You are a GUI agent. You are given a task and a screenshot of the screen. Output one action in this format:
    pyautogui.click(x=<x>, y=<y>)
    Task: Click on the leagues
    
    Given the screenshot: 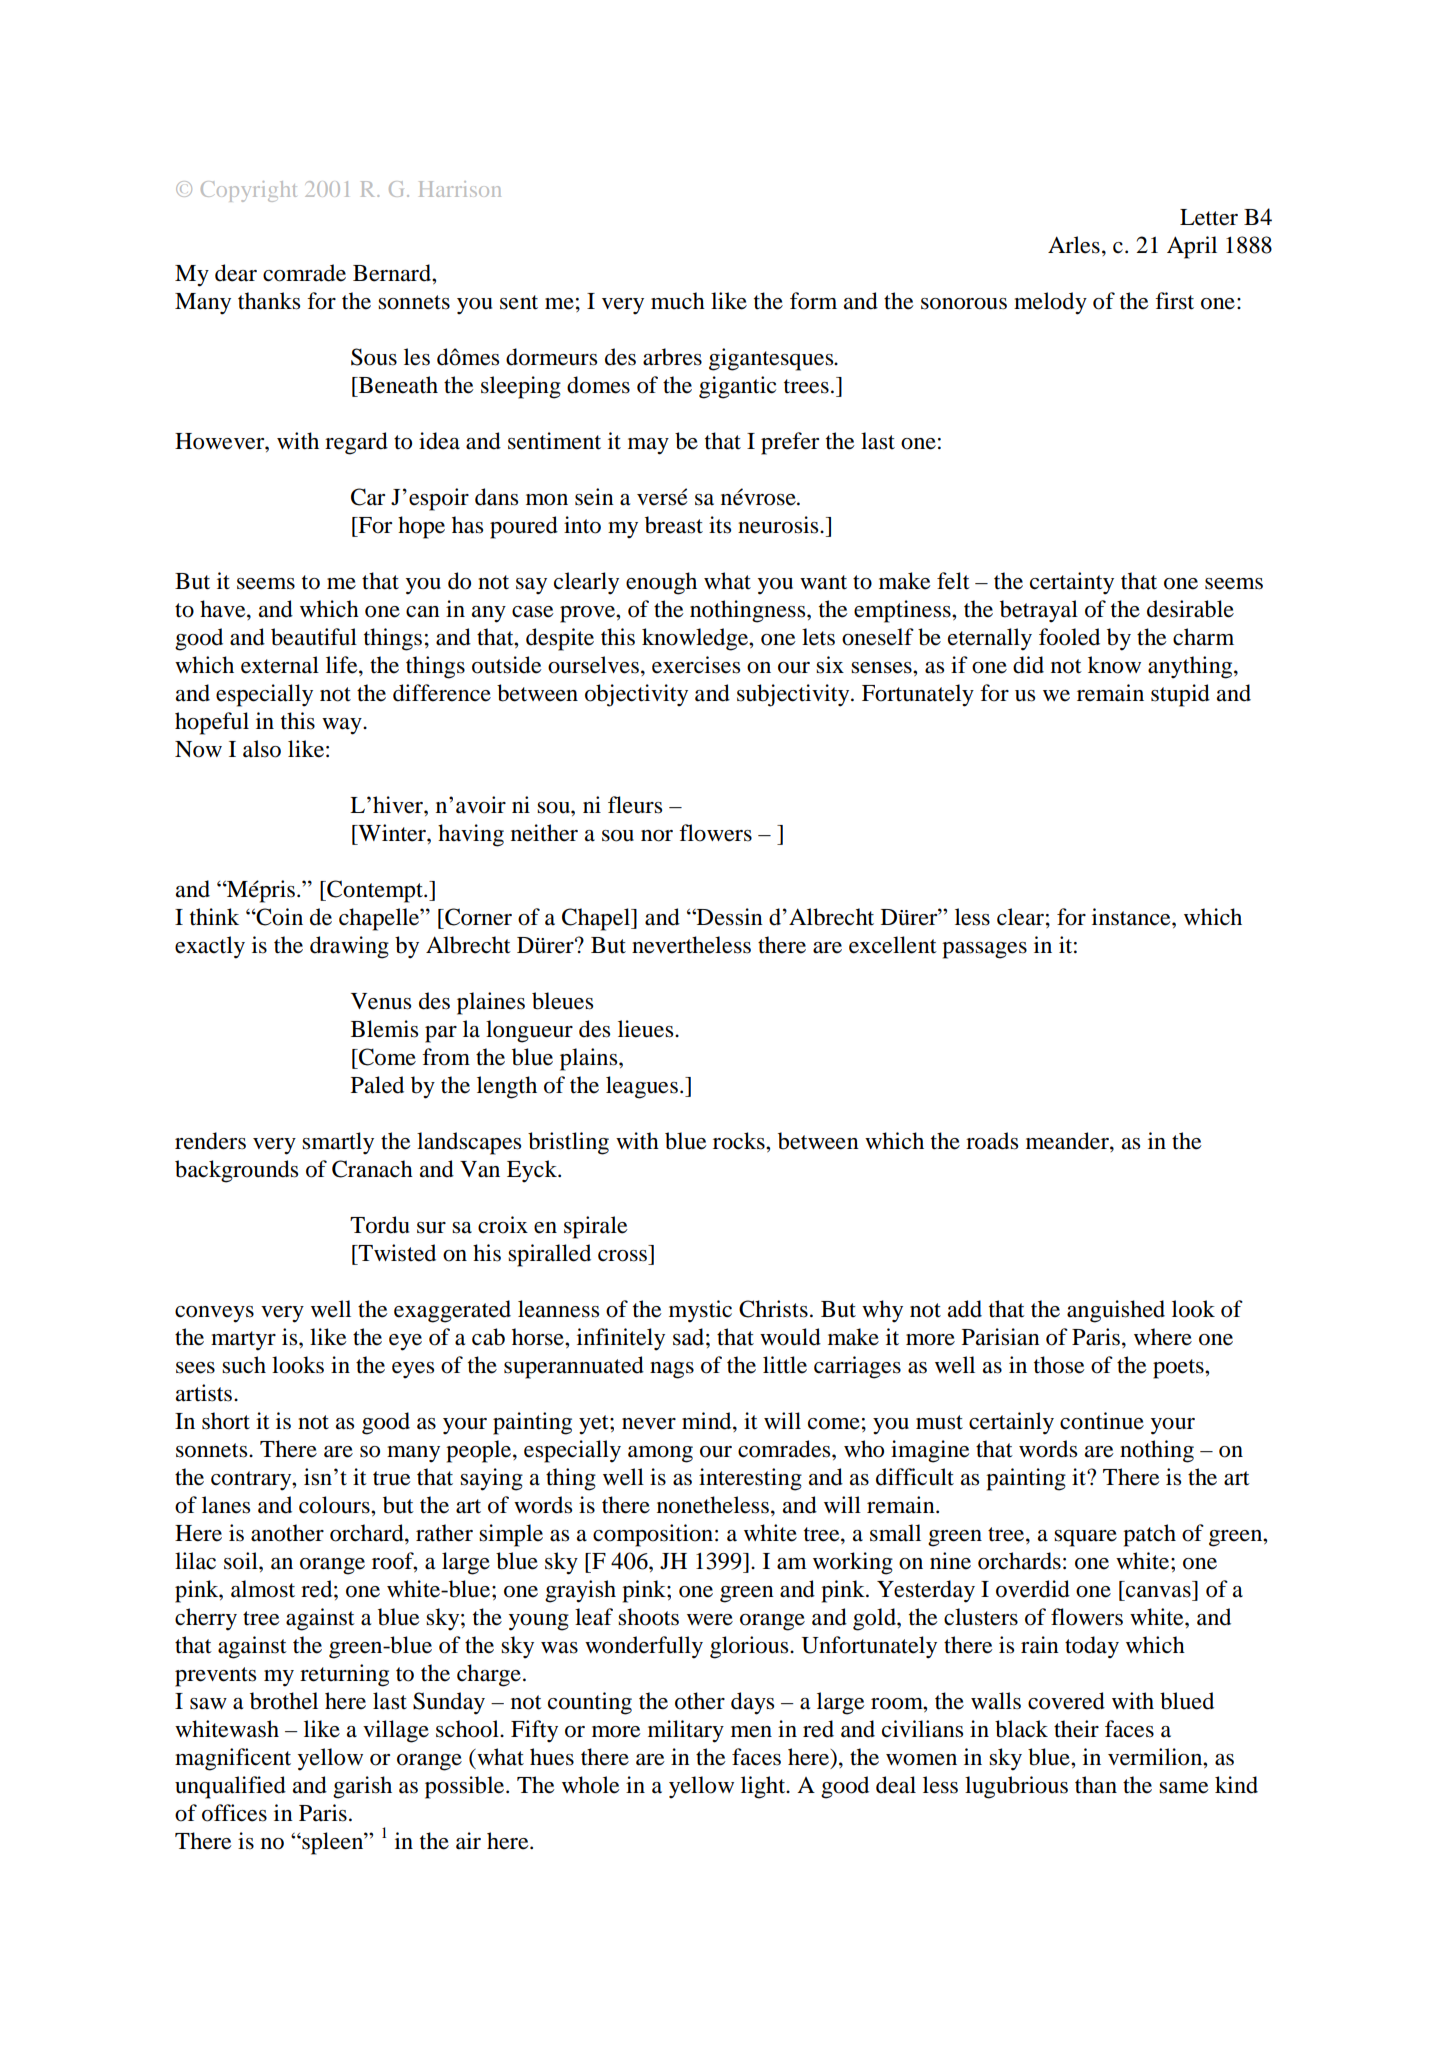 What is the action you would take?
    pyautogui.click(x=642, y=1087)
